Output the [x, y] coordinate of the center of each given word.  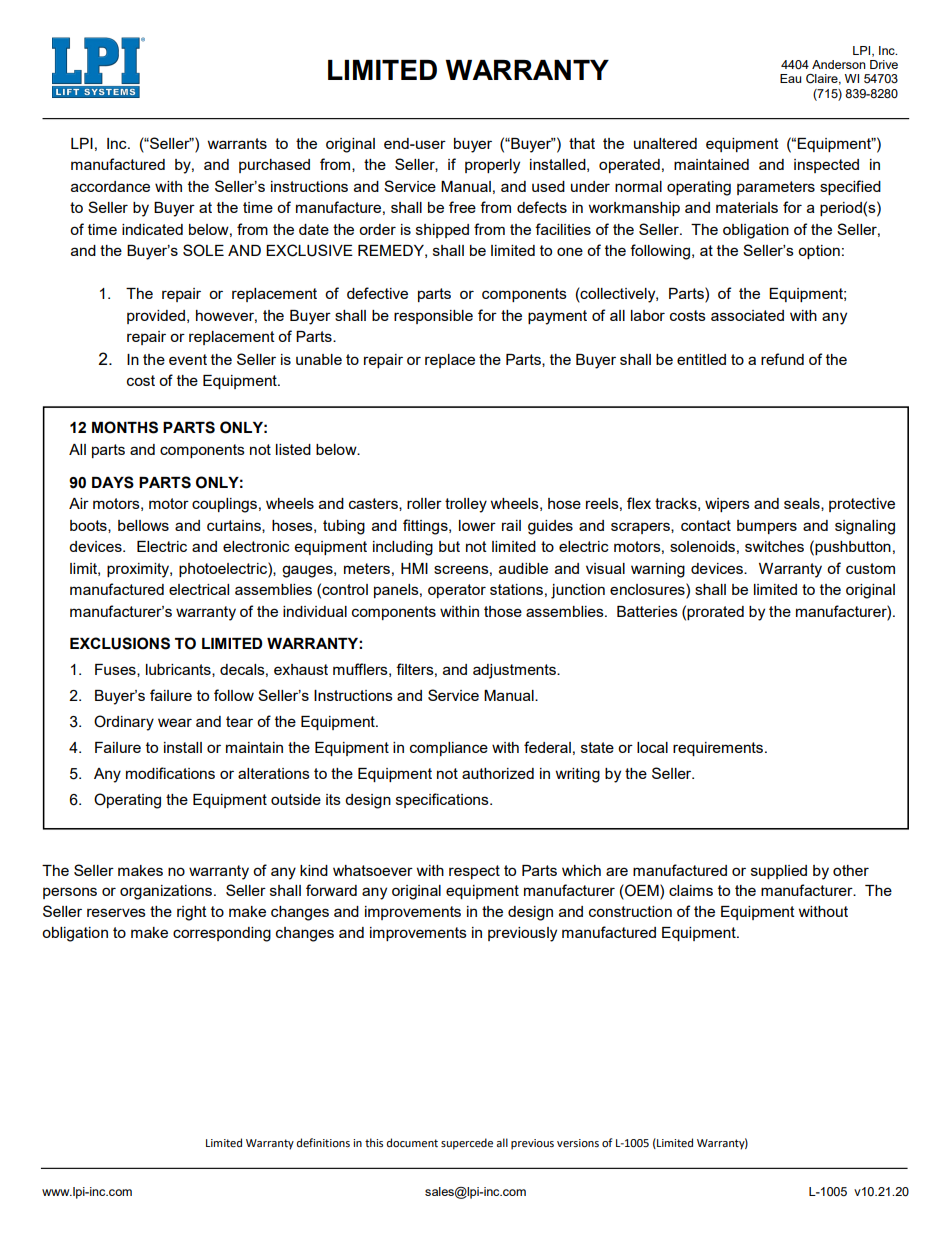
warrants [237, 143]
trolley [466, 505]
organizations [166, 892]
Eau [790, 78]
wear [175, 722]
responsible [433, 317]
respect [474, 872]
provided [156, 317]
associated [747, 315]
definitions [323, 1143]
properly [492, 166]
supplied [779, 872]
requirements [719, 749]
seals [803, 504]
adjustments [515, 671]
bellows [143, 525]
